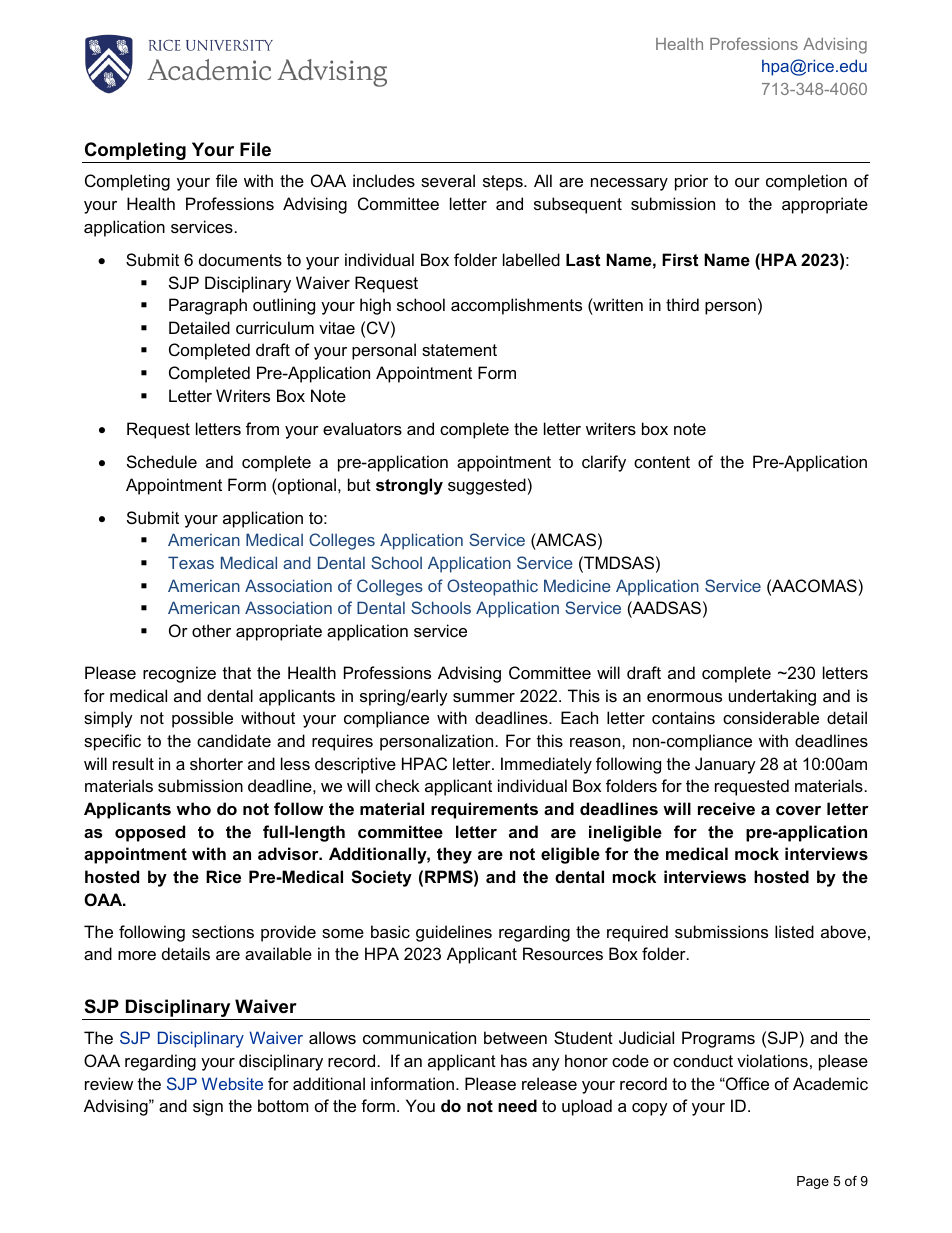 This page has width=952, height=1233. I want to click on several, so click(448, 180).
